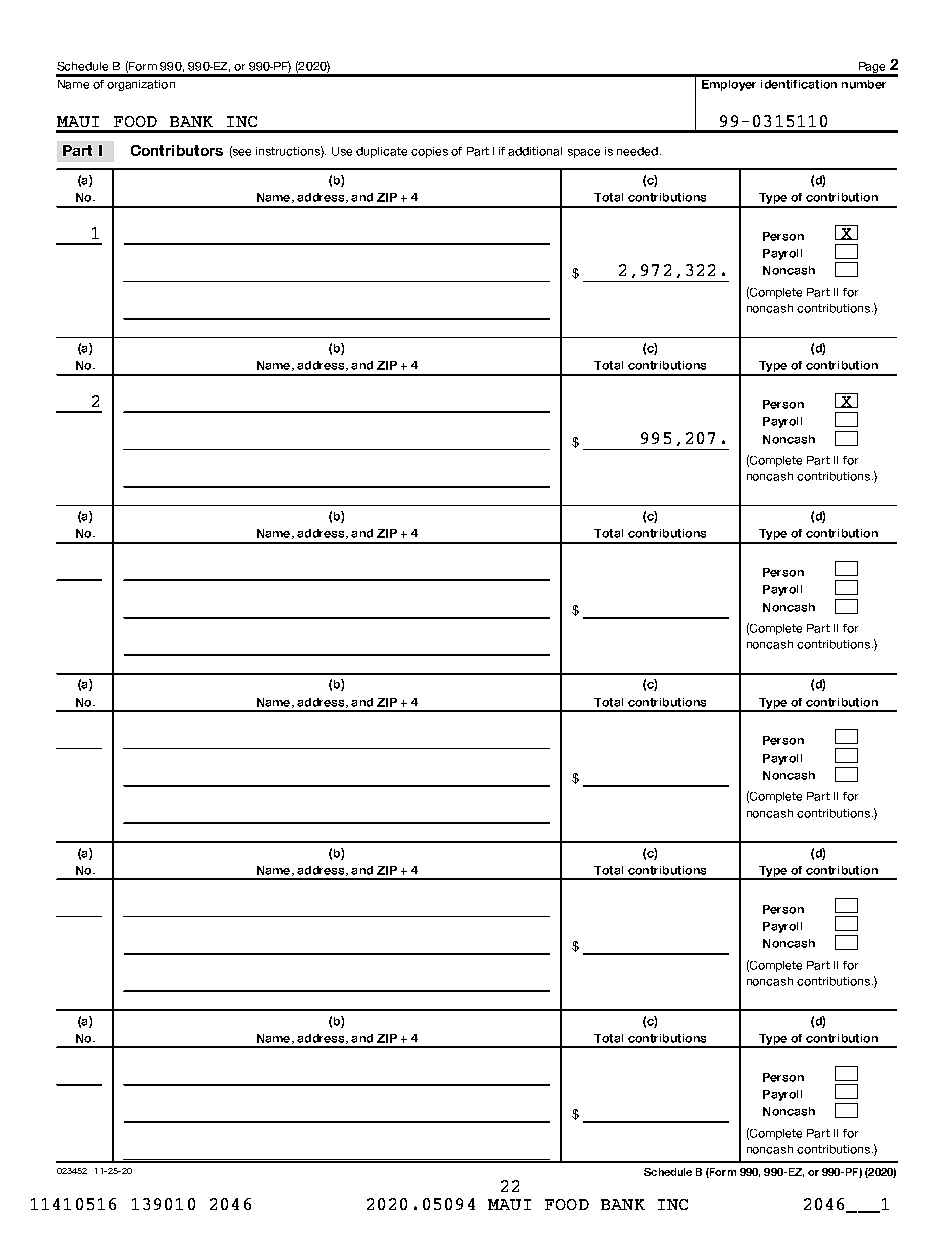  I want to click on needed, so click(637, 151).
